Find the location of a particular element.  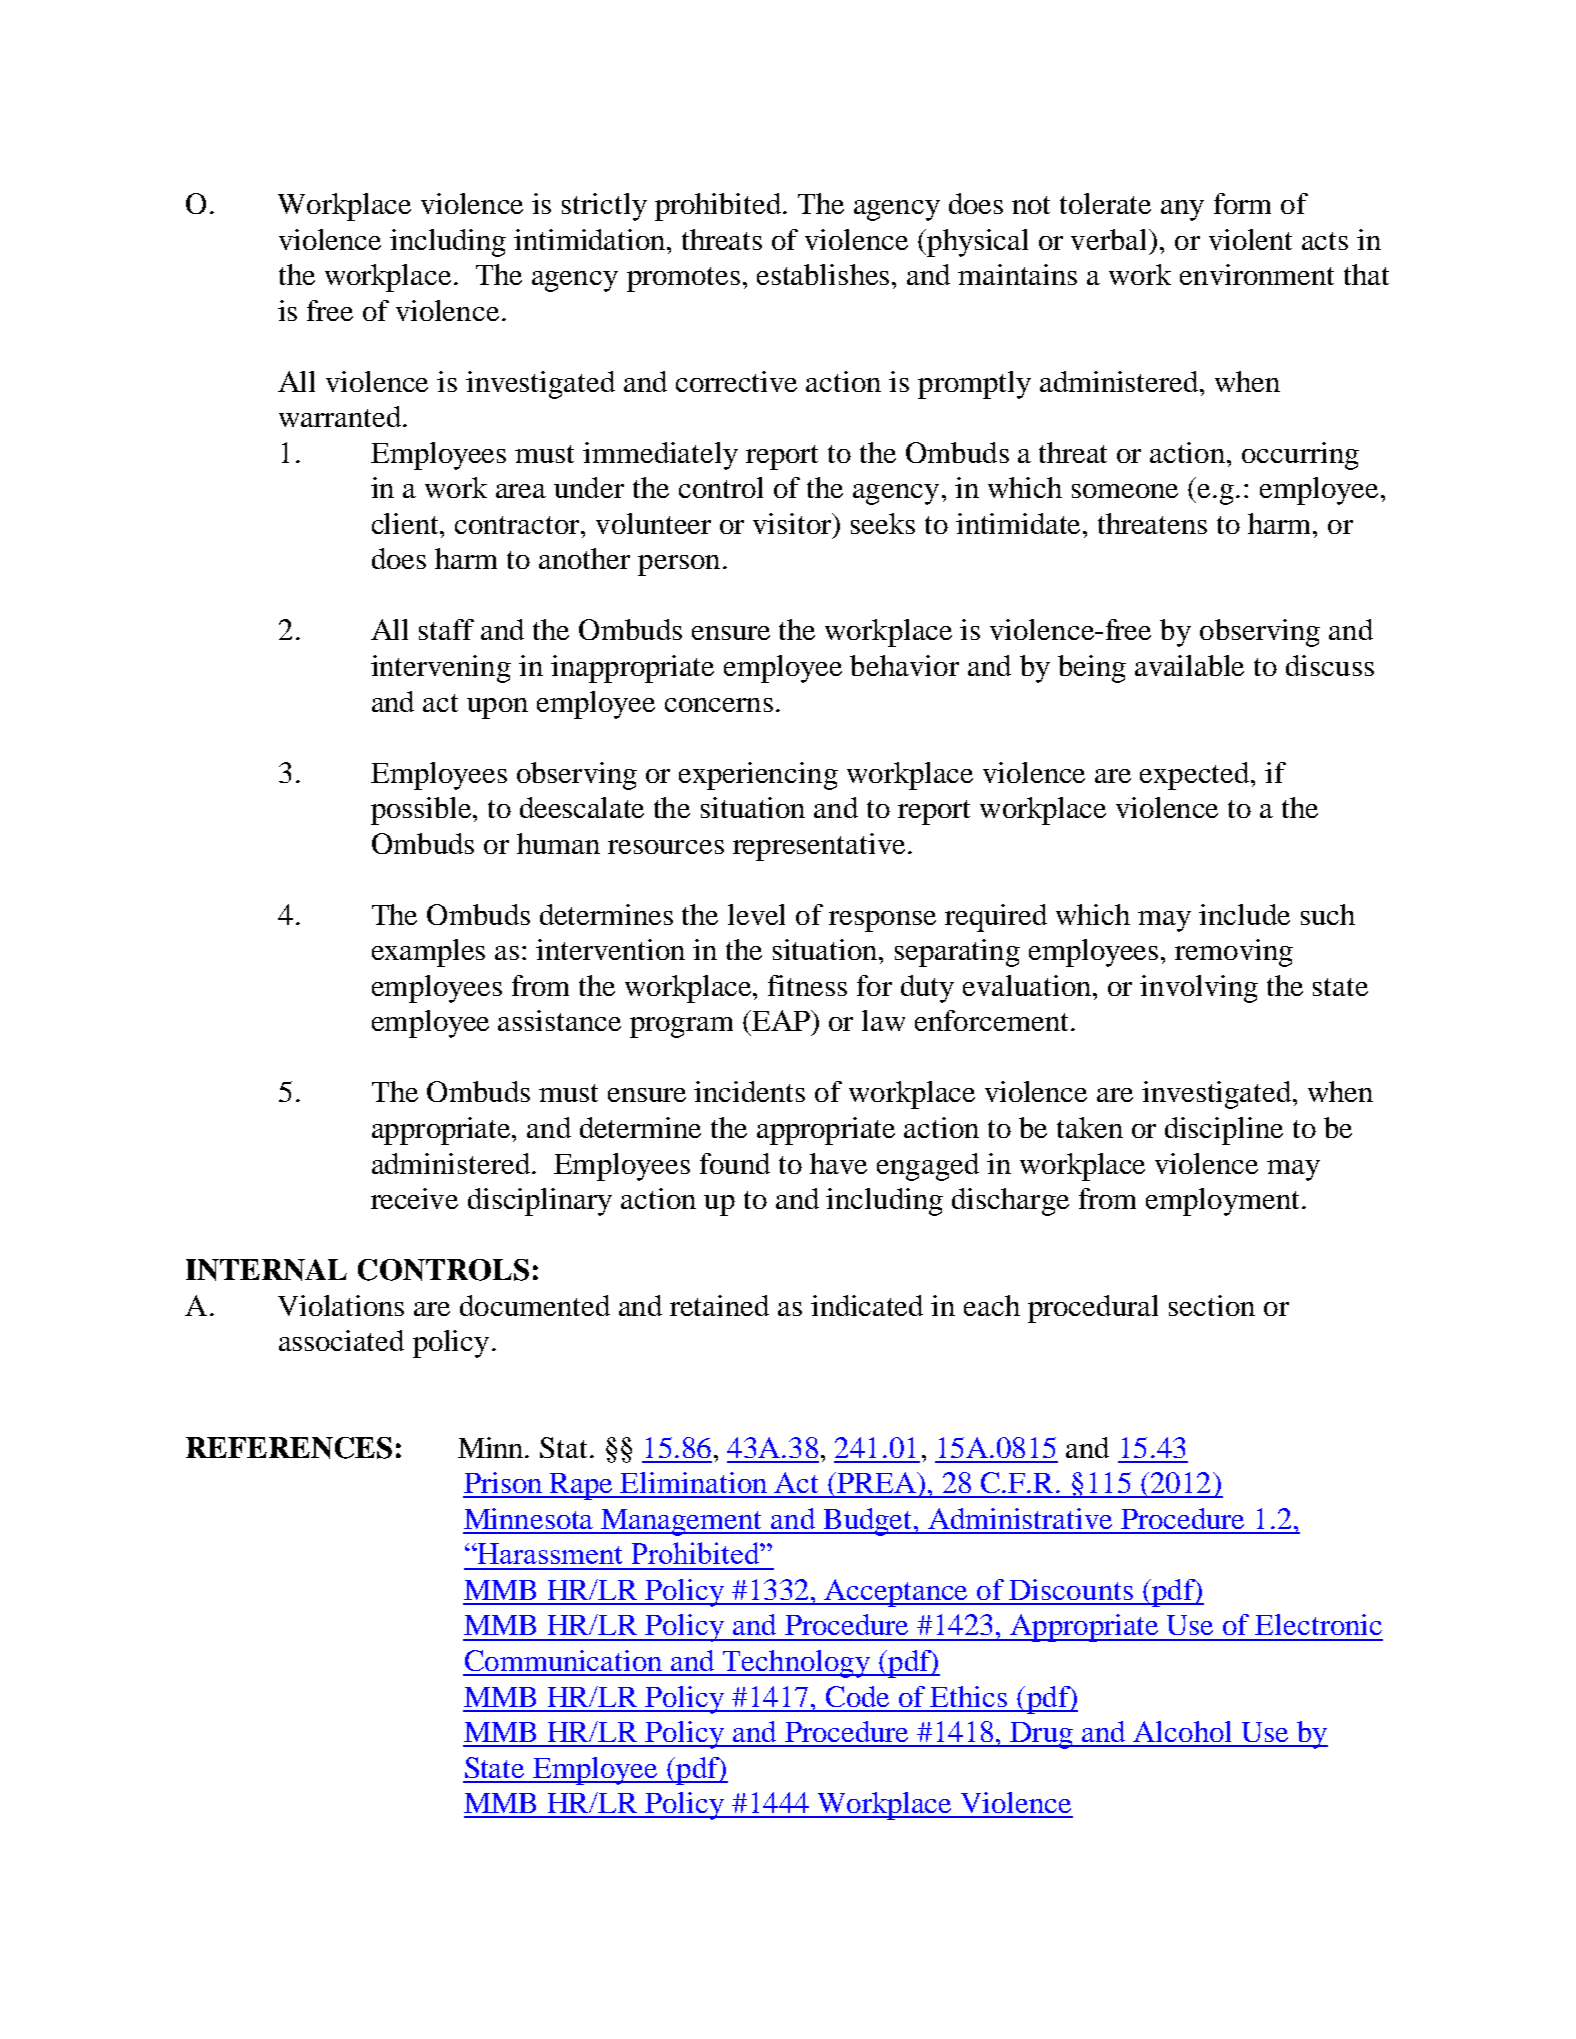

REFERENCES is located at coordinates (289, 1448).
